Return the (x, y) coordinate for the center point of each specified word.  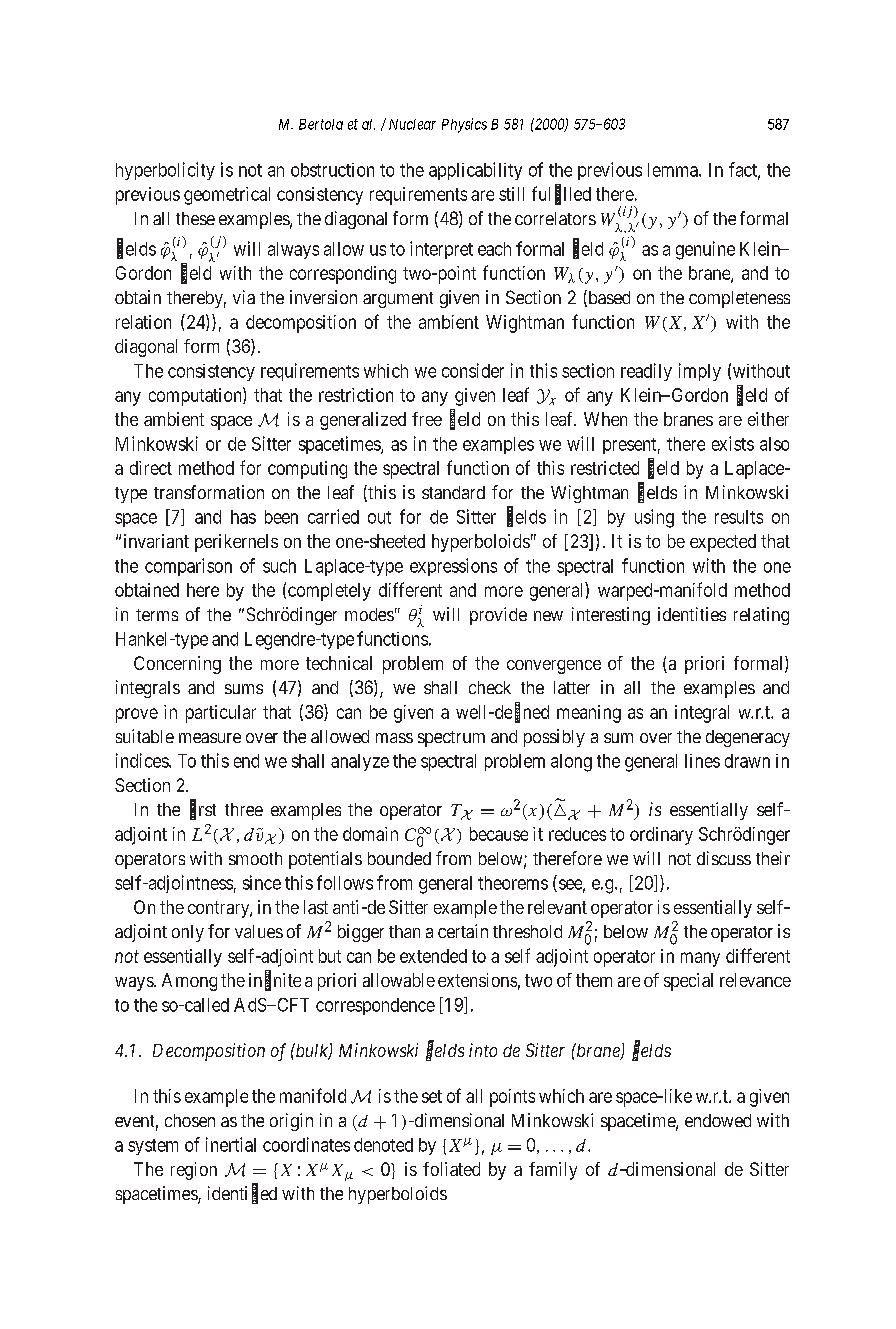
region (194, 1171)
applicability (475, 171)
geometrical (227, 196)
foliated (451, 1169)
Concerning (177, 665)
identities (692, 614)
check (490, 687)
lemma (674, 170)
